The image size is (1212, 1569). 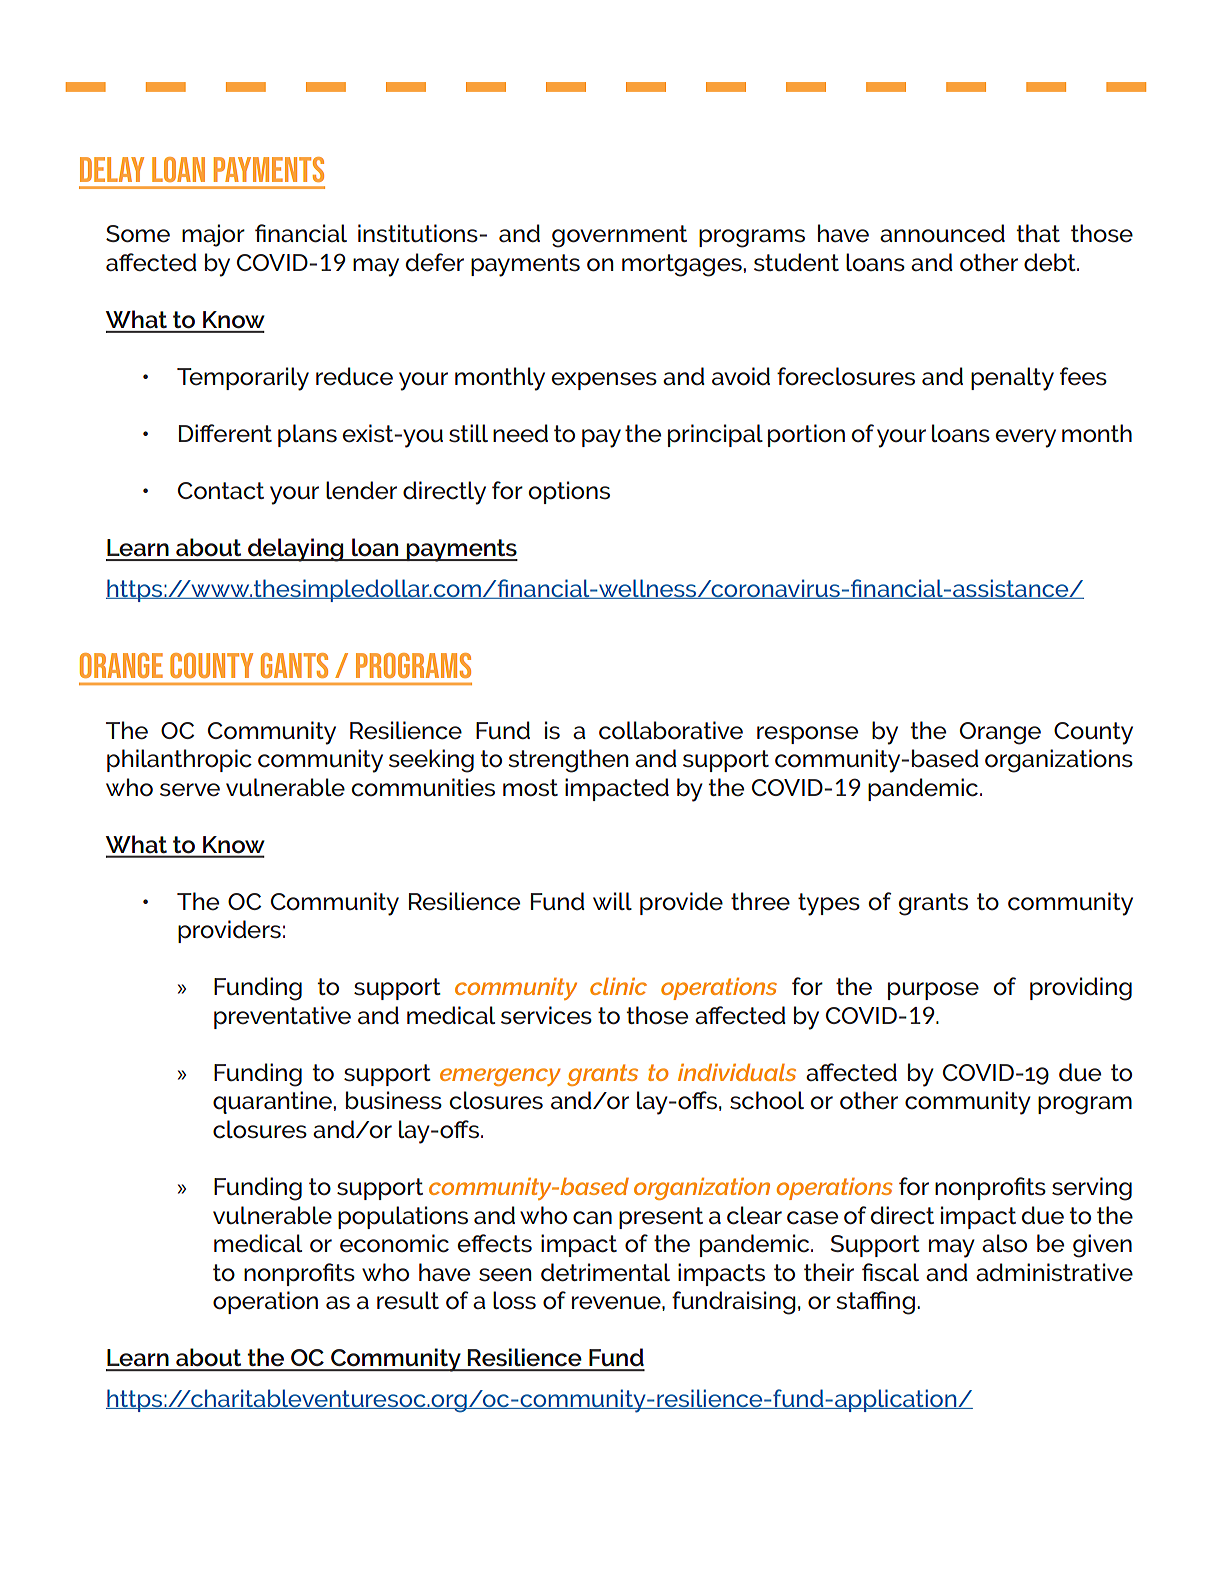 I want to click on response, so click(x=807, y=735).
